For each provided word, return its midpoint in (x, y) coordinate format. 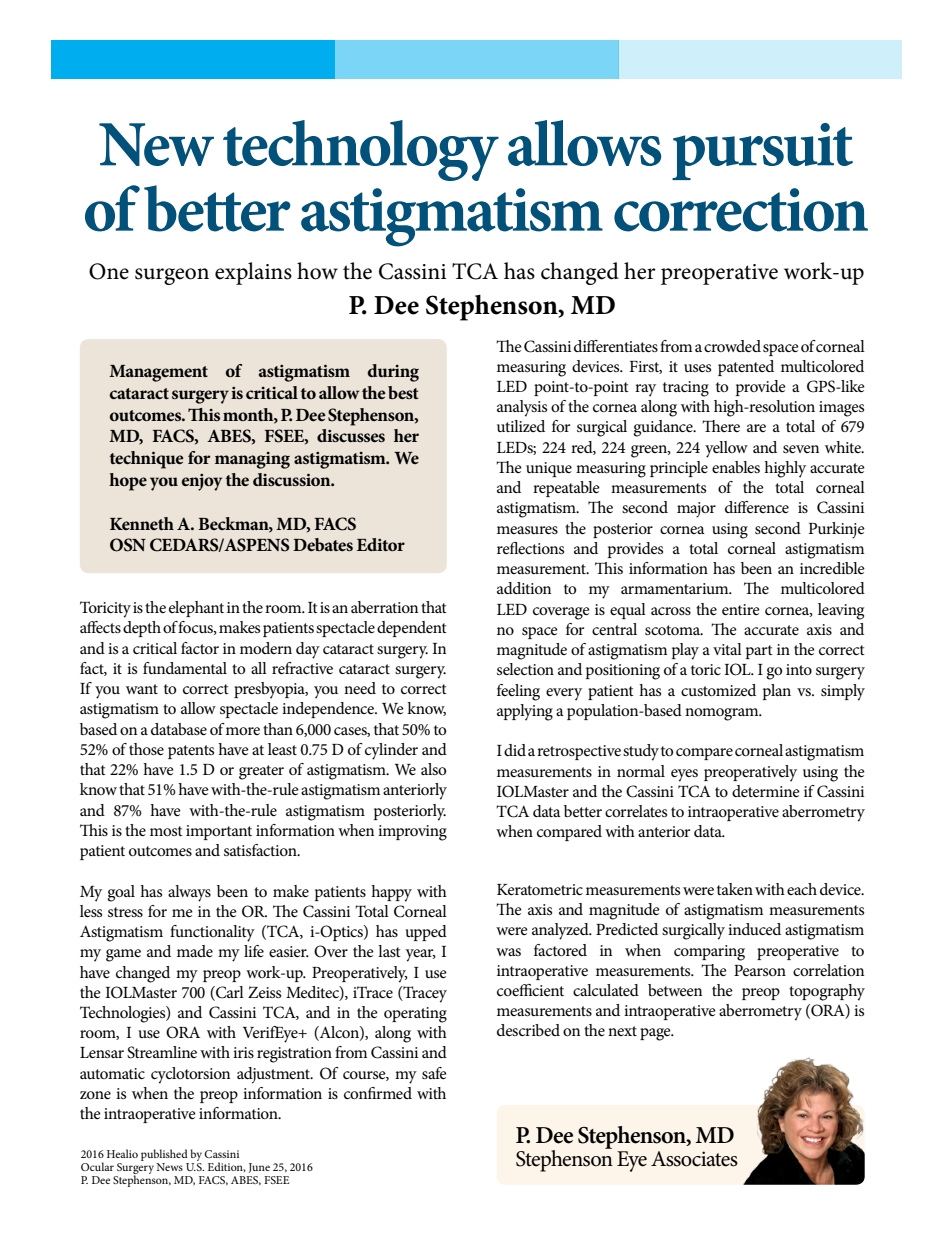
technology (361, 150)
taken (735, 889)
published (164, 1155)
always (189, 893)
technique (147, 460)
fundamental (185, 668)
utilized (521, 426)
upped (426, 933)
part (759, 652)
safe (434, 1073)
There (721, 426)
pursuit (762, 151)
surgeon (172, 276)
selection (525, 669)
